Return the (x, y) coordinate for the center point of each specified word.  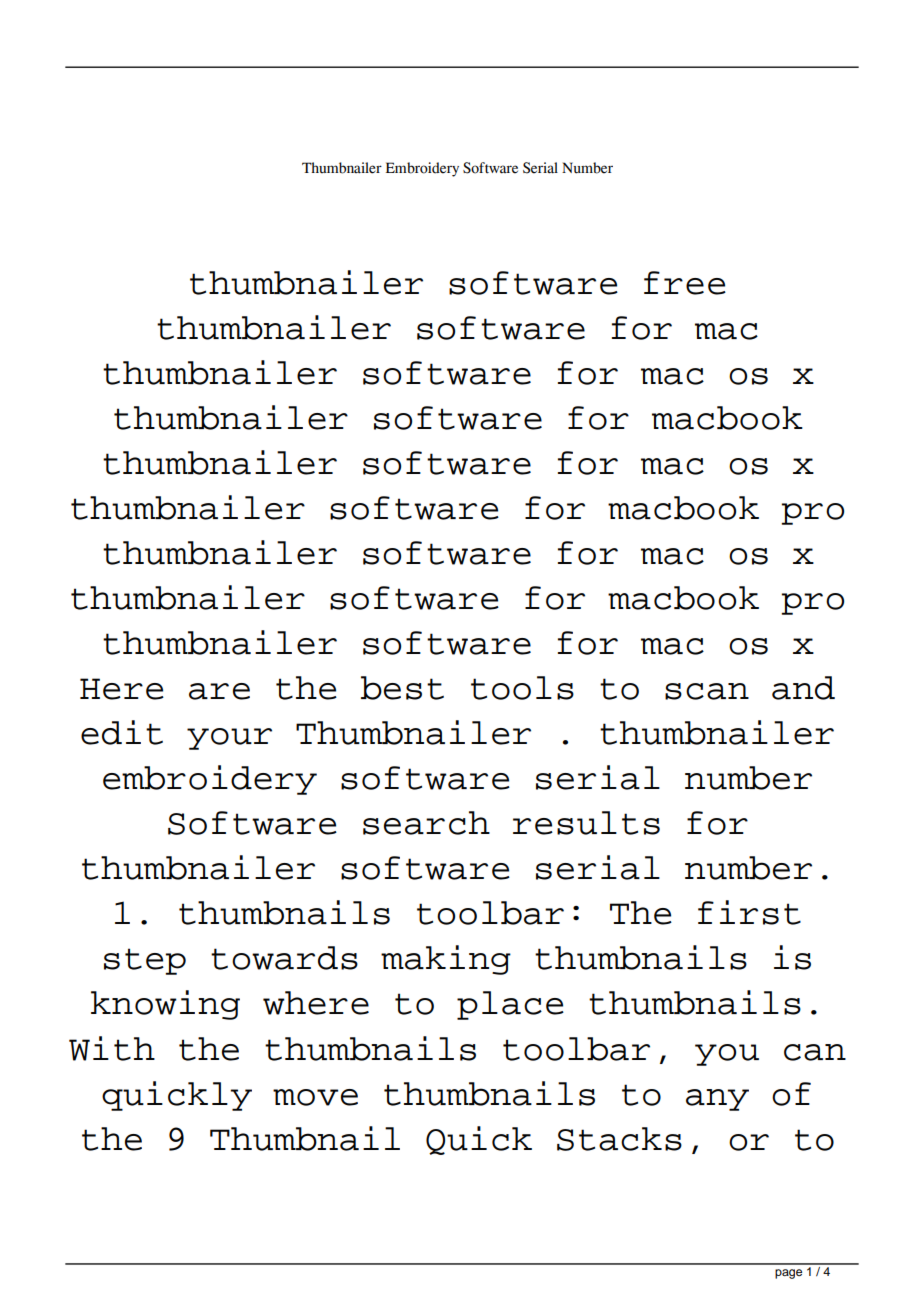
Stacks (619, 1139)
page (788, 1274)
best (402, 688)
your (229, 739)
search (426, 823)
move (315, 1097)
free (685, 283)
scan (707, 691)
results (586, 823)
